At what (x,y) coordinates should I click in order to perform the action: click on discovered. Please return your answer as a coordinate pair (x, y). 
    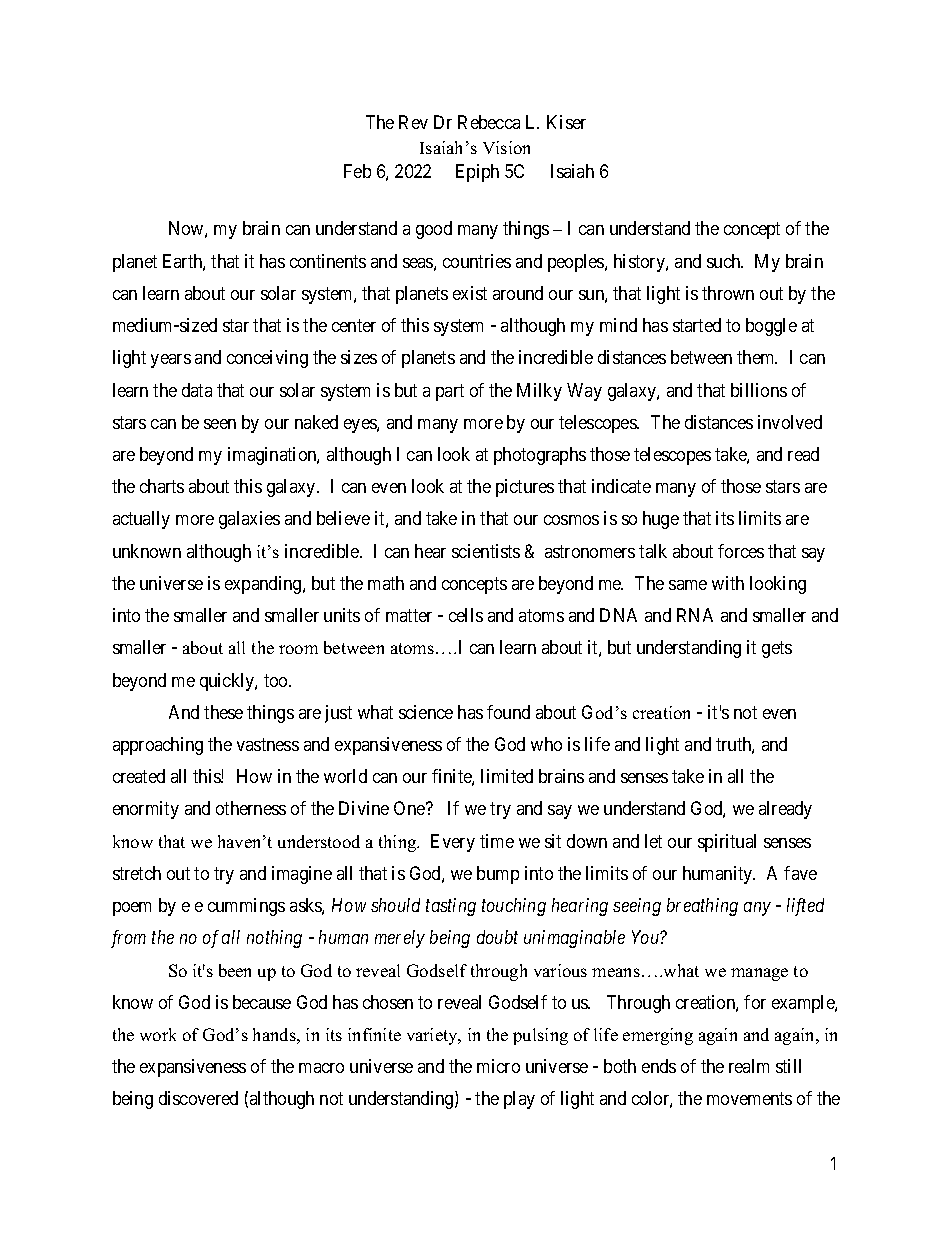
    Looking at the image, I should click on (198, 1098).
